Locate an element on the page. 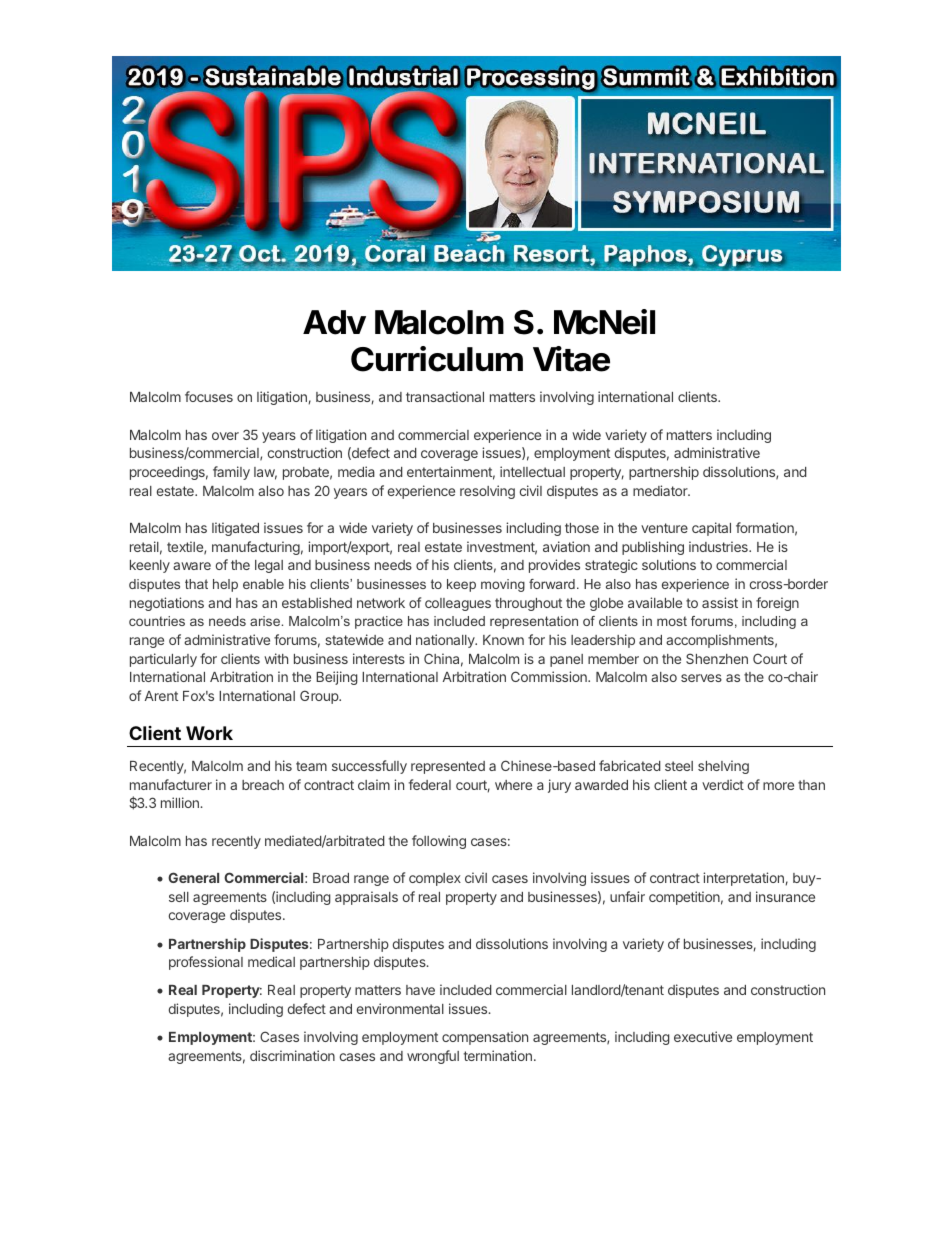 Image resolution: width=952 pixels, height=1233 pixels. discrimination is located at coordinates (292, 1055).
